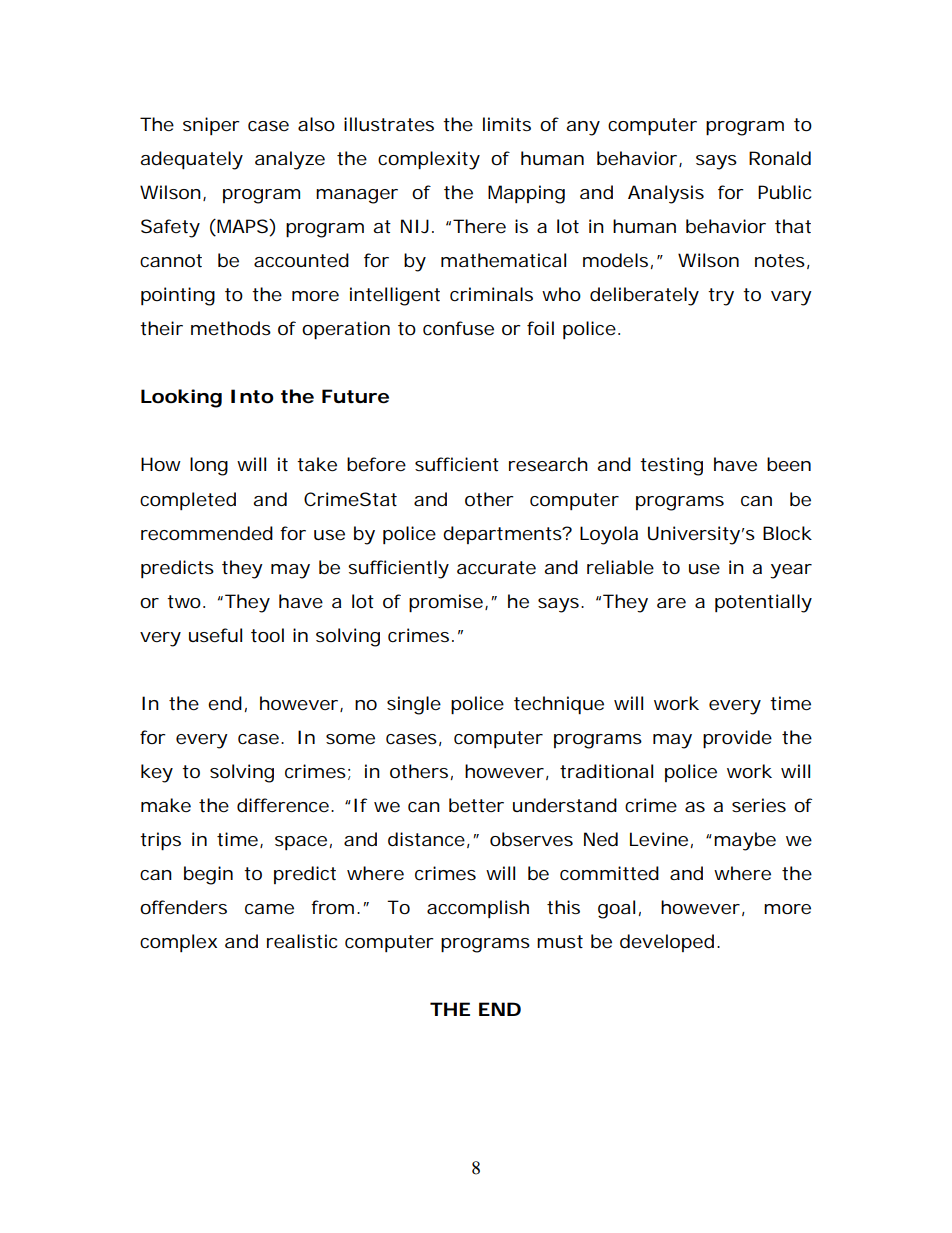 This screenshot has height=1233, width=952. Describe the element at coordinates (507, 124) in the screenshot. I see `limits` at that location.
